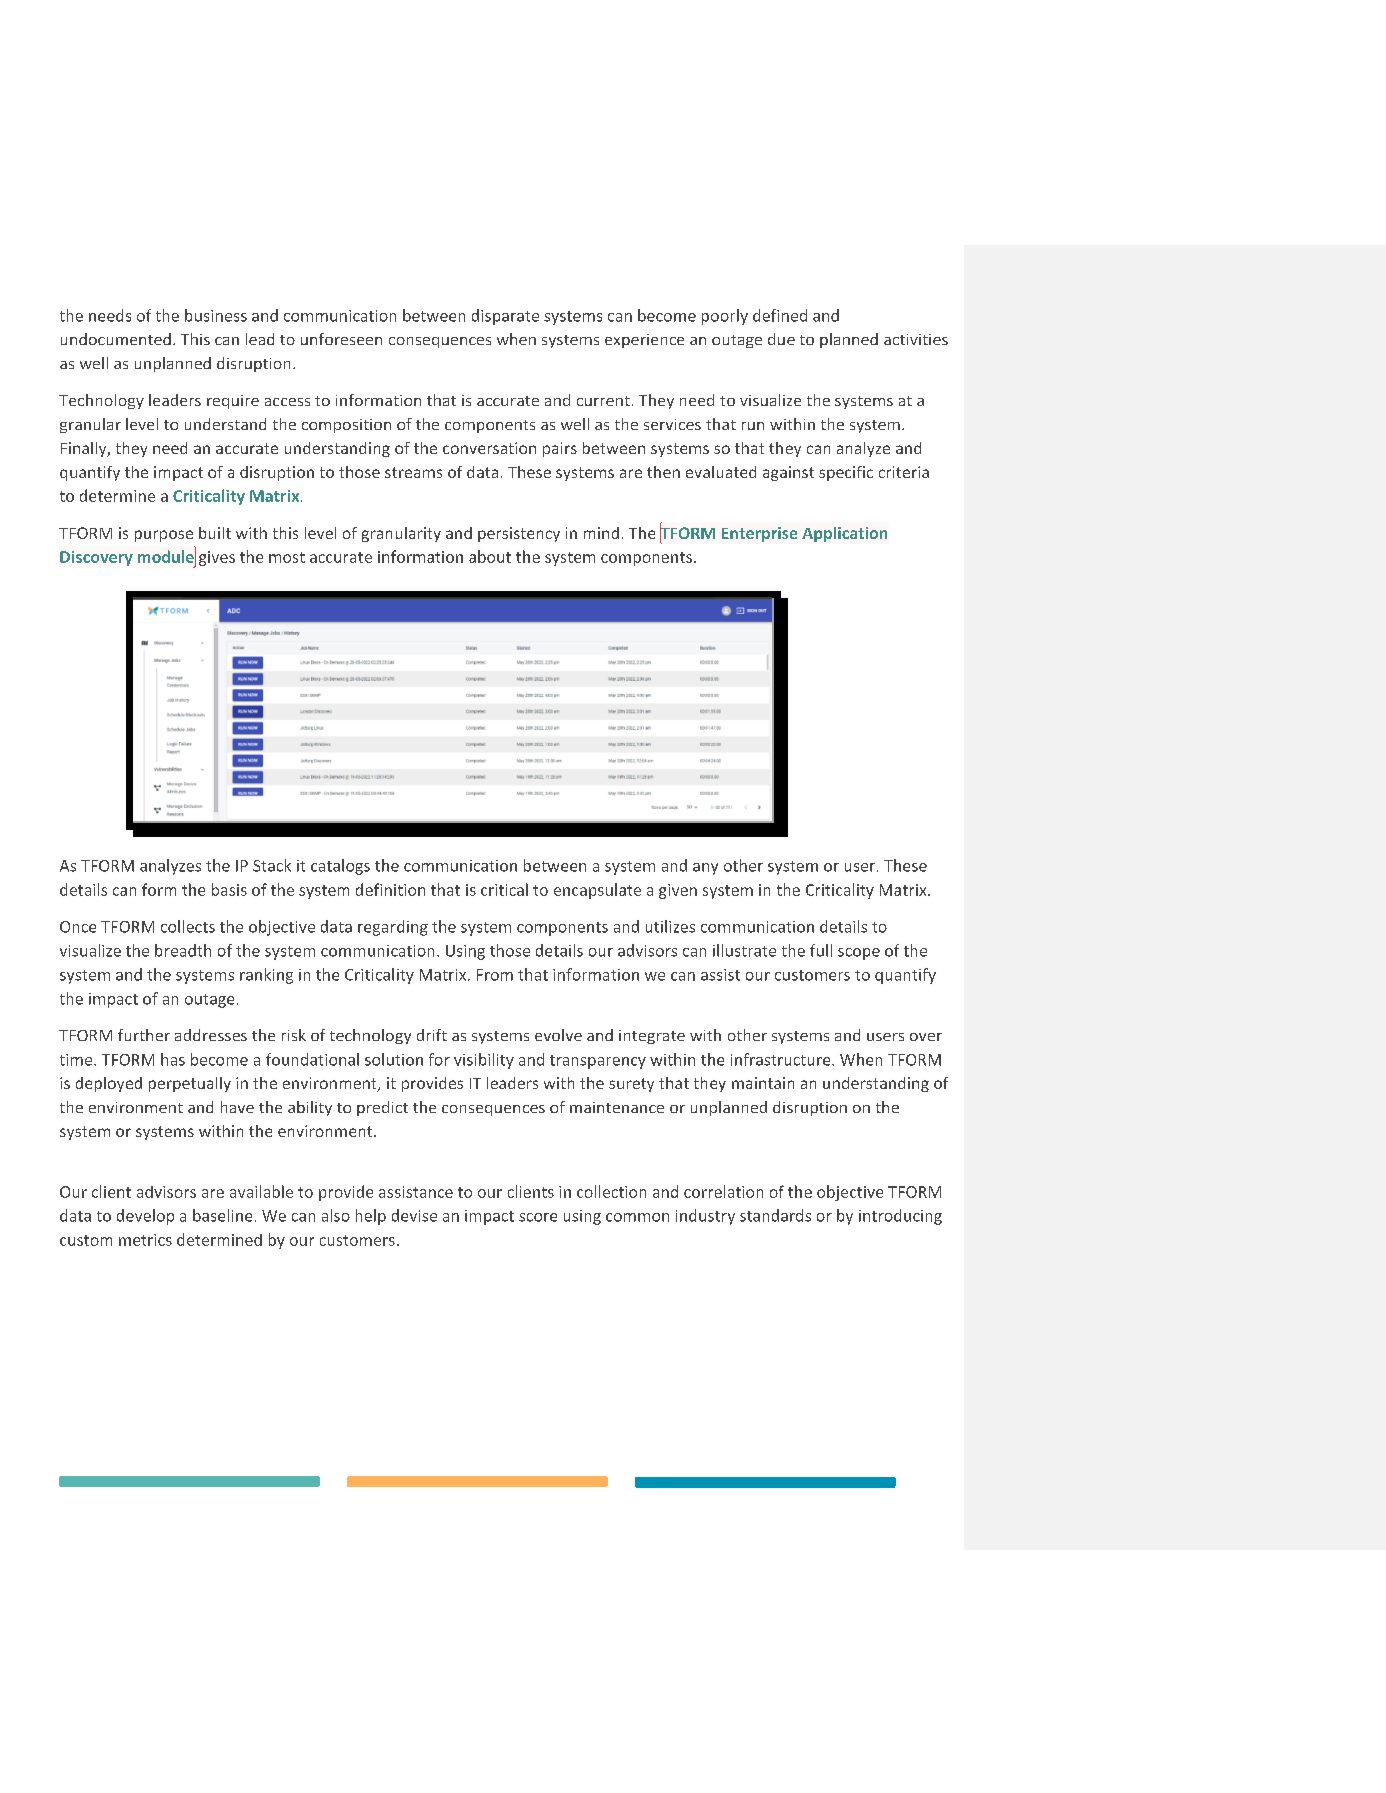 Image resolution: width=1386 pixels, height=1793 pixels. What do you see at coordinates (340, 867) in the image?
I see `catalogs` at bounding box center [340, 867].
